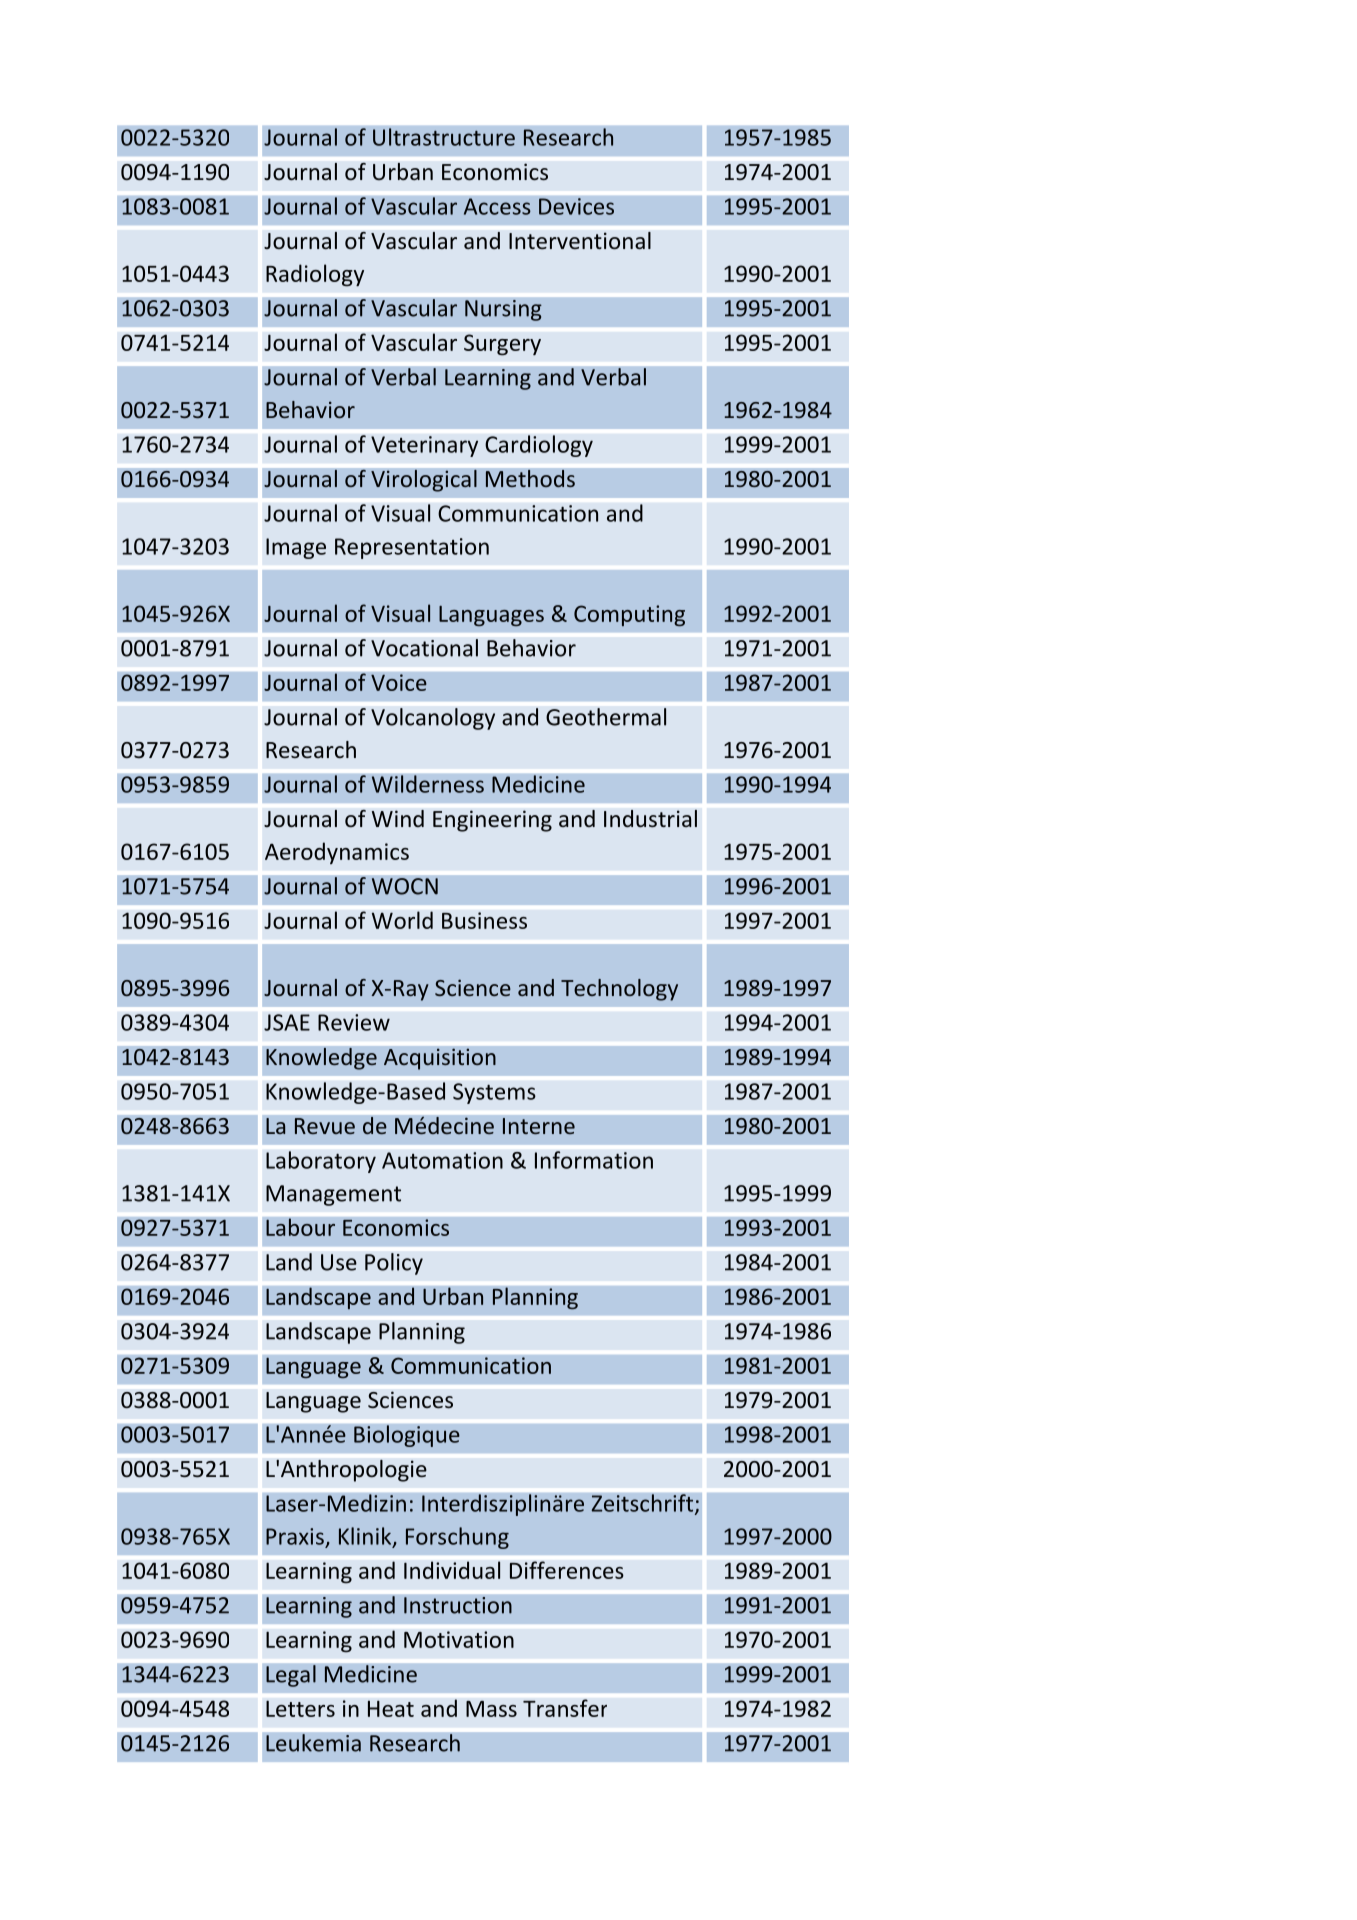 The height and width of the image is (1920, 1357). I want to click on Management, so click(333, 1195).
